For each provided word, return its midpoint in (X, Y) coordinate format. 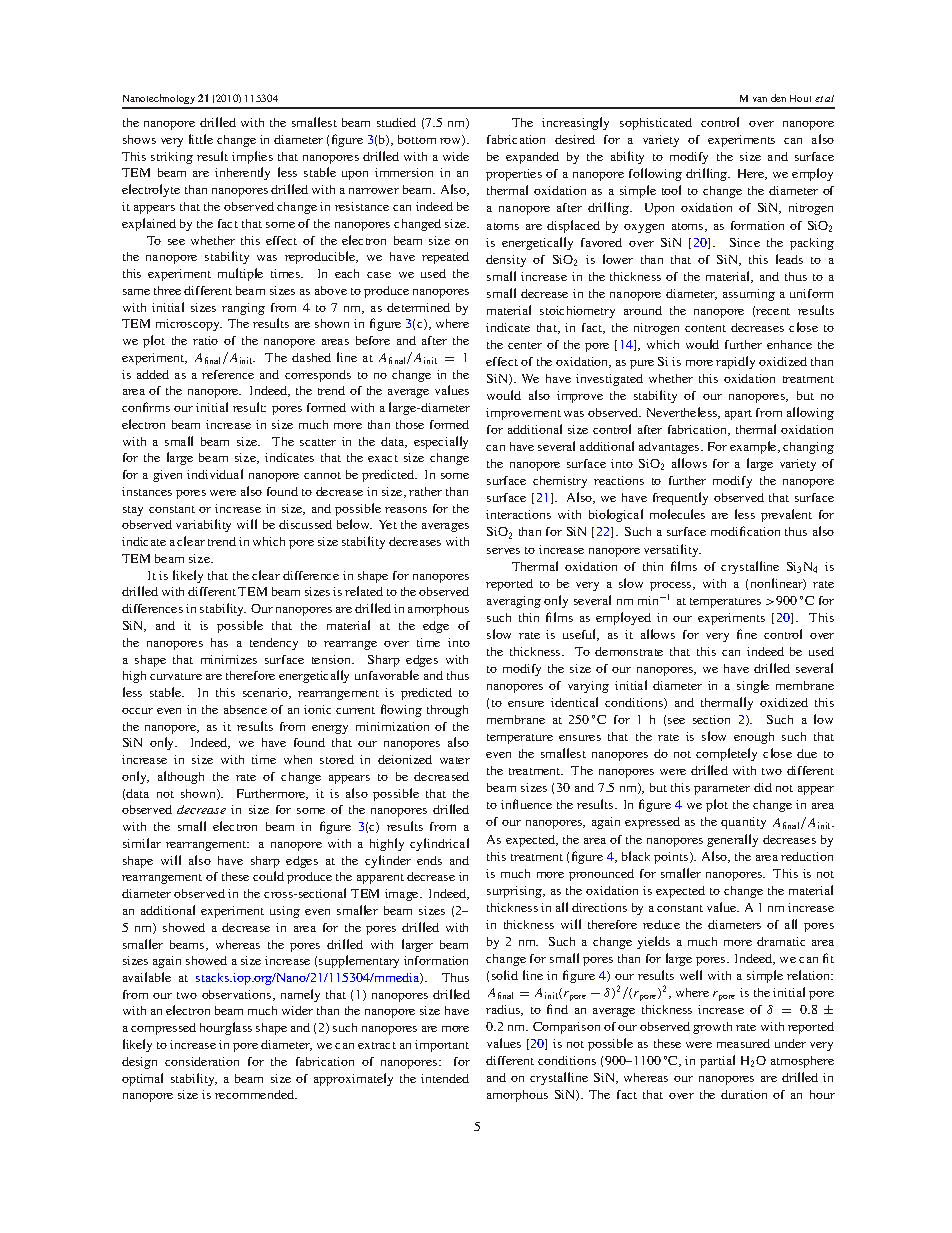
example (754, 447)
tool (671, 190)
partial (717, 1061)
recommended (255, 1094)
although (181, 777)
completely (726, 754)
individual (215, 474)
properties (514, 175)
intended (445, 1078)
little (201, 139)
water (455, 760)
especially (441, 442)
